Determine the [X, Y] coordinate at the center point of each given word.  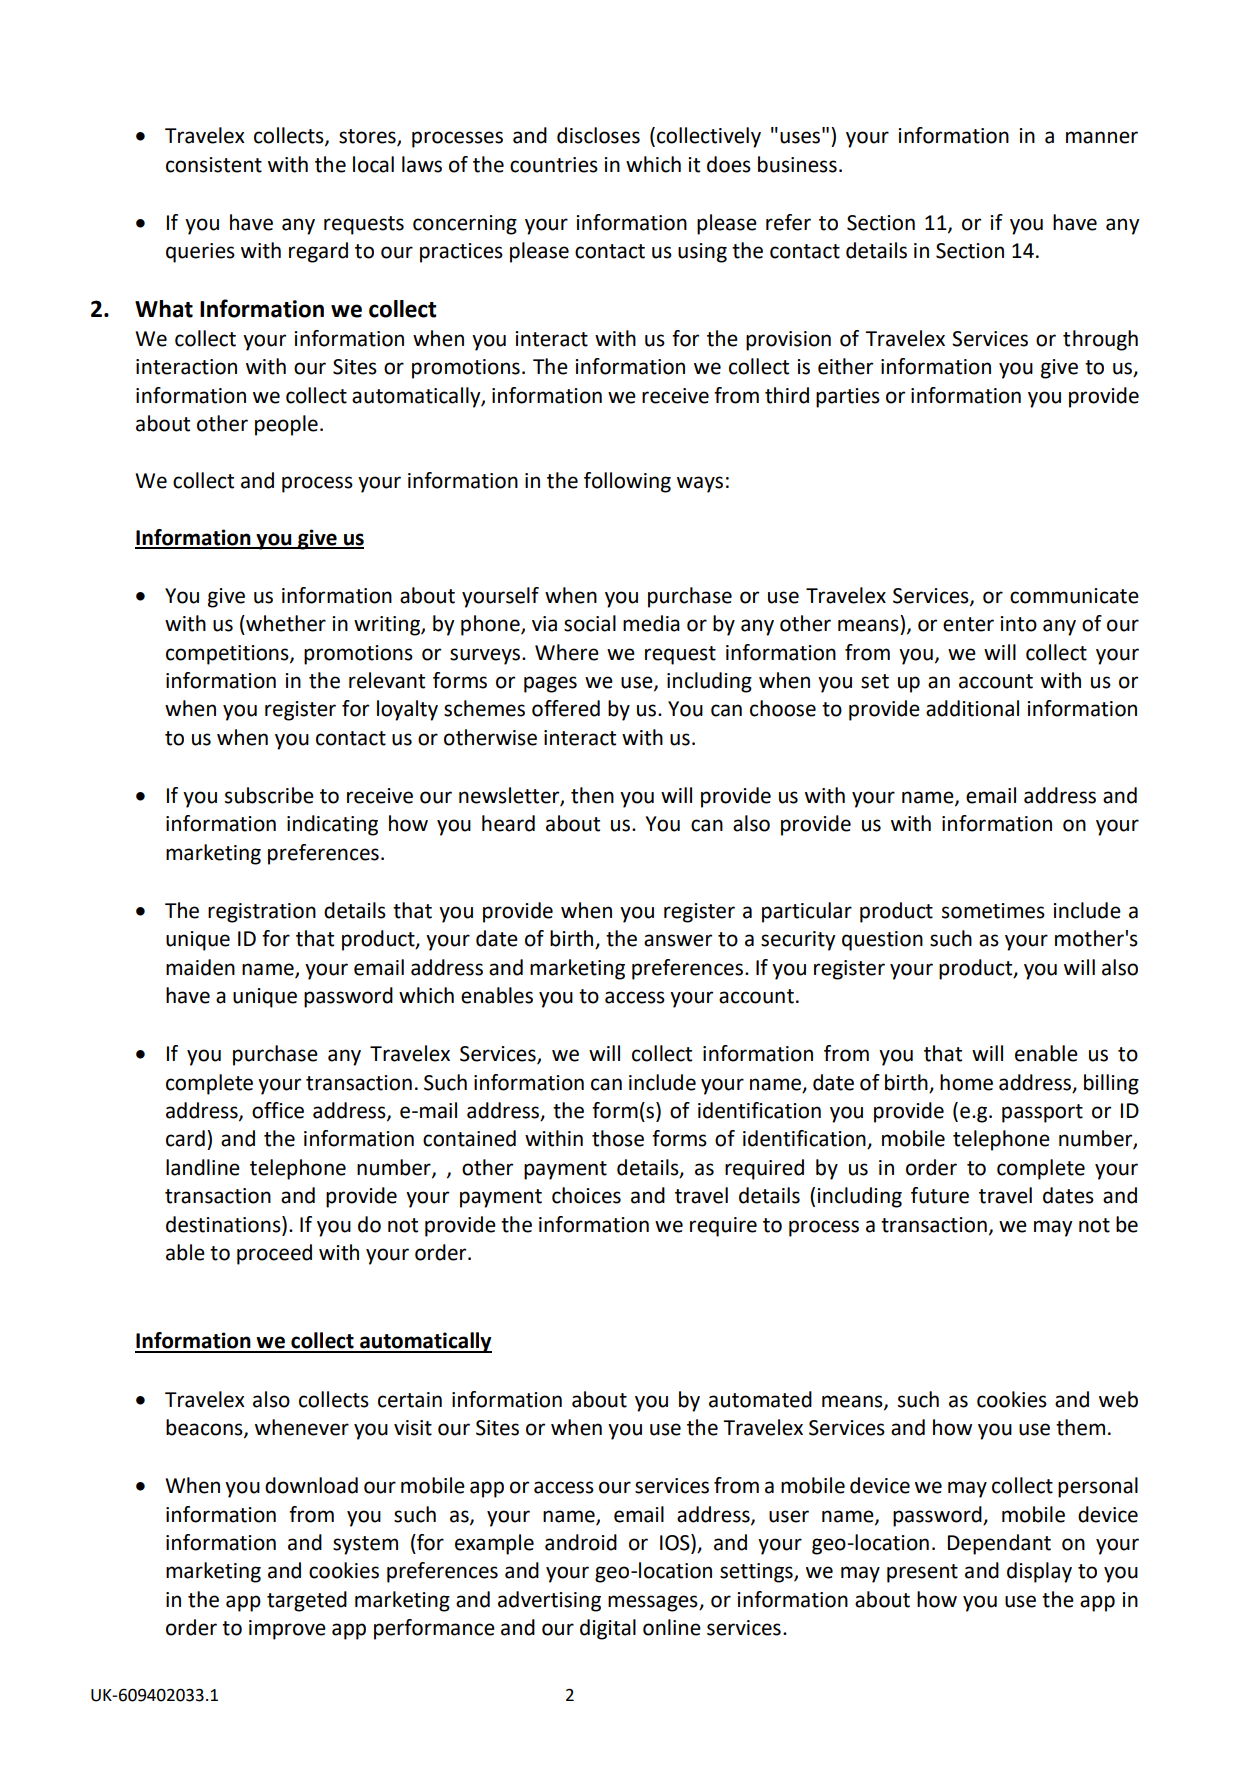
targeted [307, 1601]
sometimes [993, 911]
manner [1102, 137]
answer [678, 940]
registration [262, 913]
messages [654, 1603]
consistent [214, 165]
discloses [598, 135]
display [1039, 1572]
